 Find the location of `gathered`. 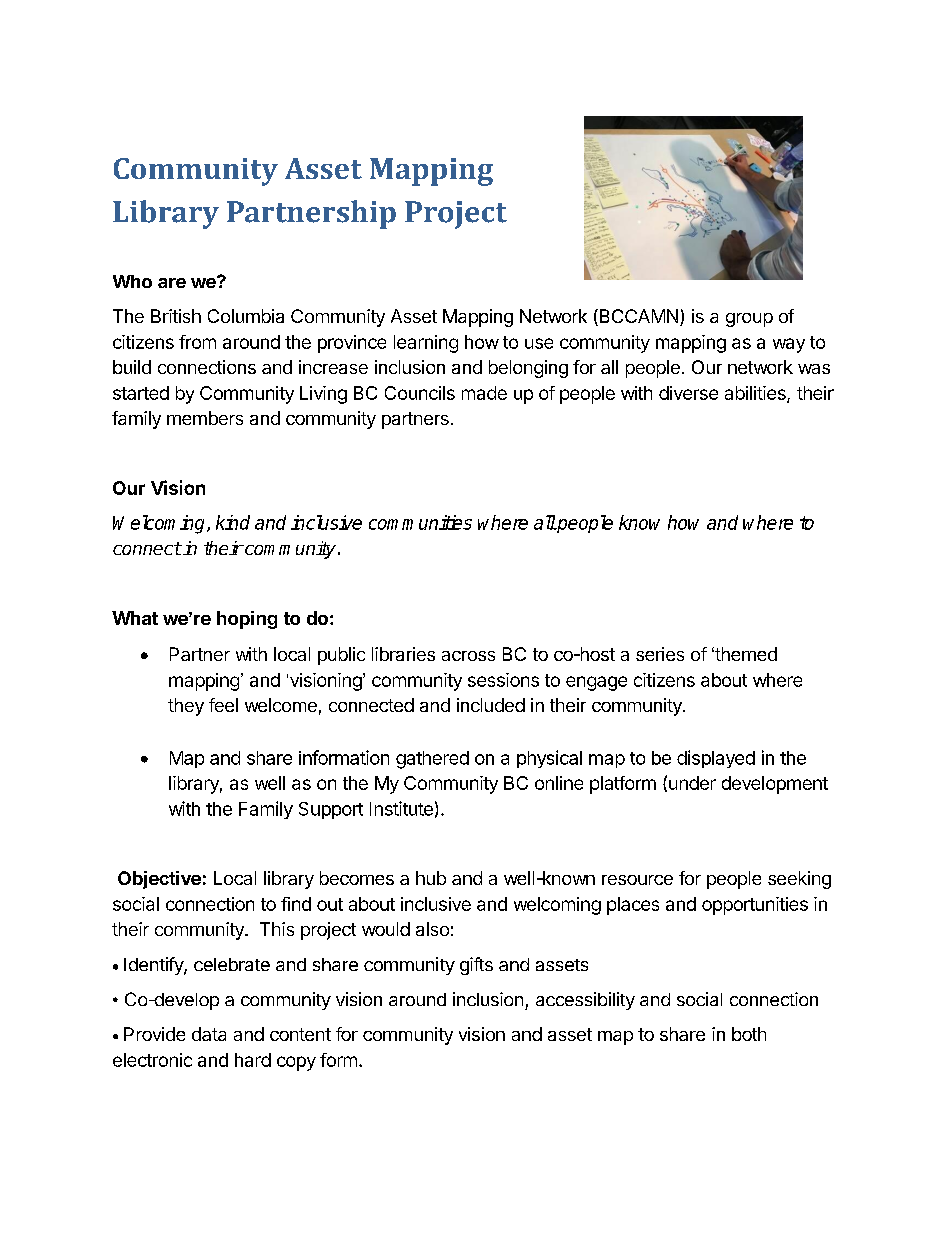

gathered is located at coordinates (432, 760).
